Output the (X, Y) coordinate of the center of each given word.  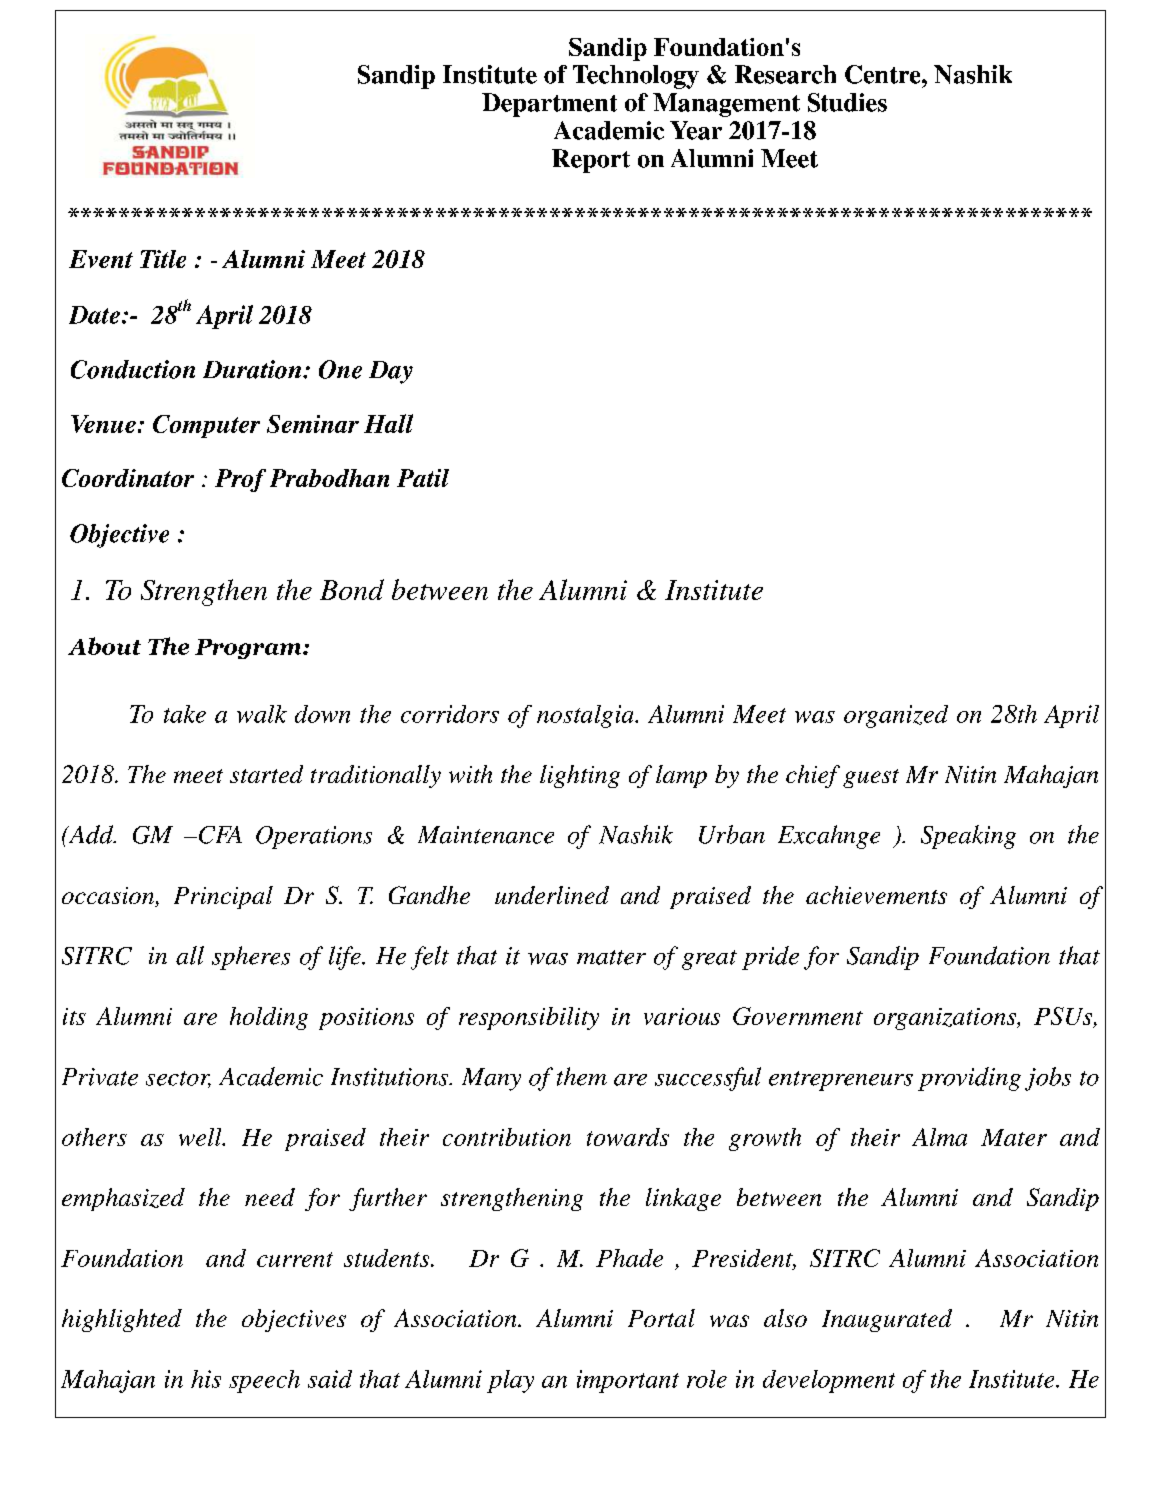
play (510, 1381)
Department (549, 105)
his (206, 1379)
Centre (884, 74)
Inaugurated (887, 1320)
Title (163, 259)
